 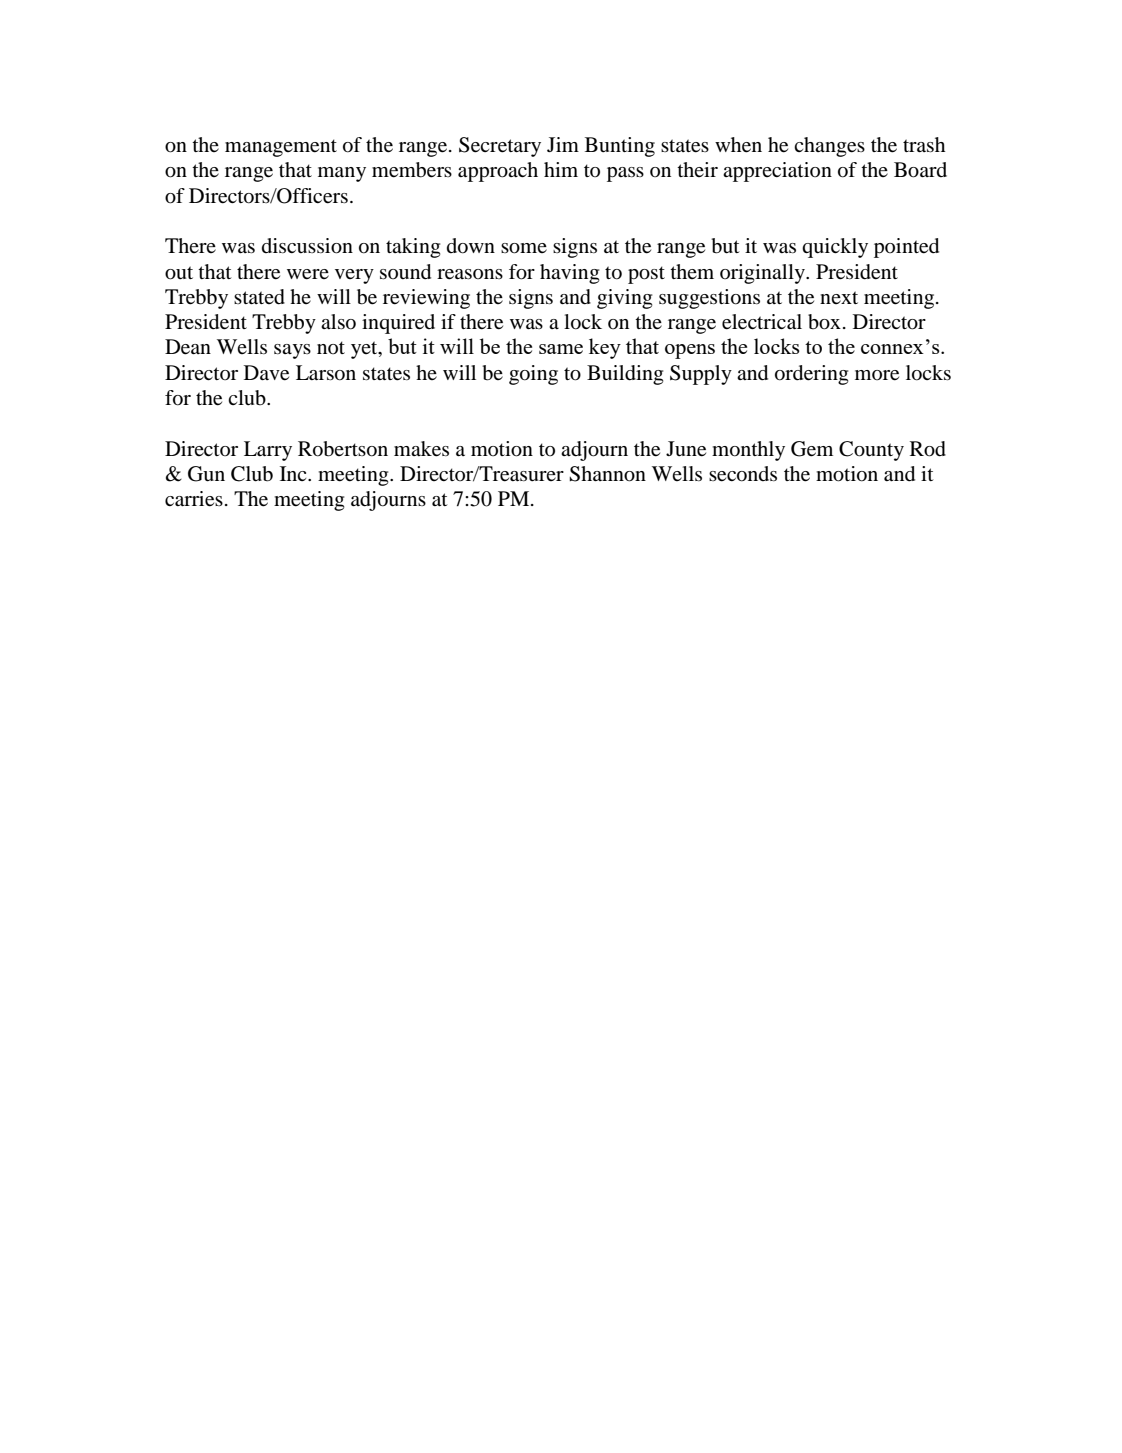 What do you see at coordinates (561, 349) in the image?
I see `same` at bounding box center [561, 349].
